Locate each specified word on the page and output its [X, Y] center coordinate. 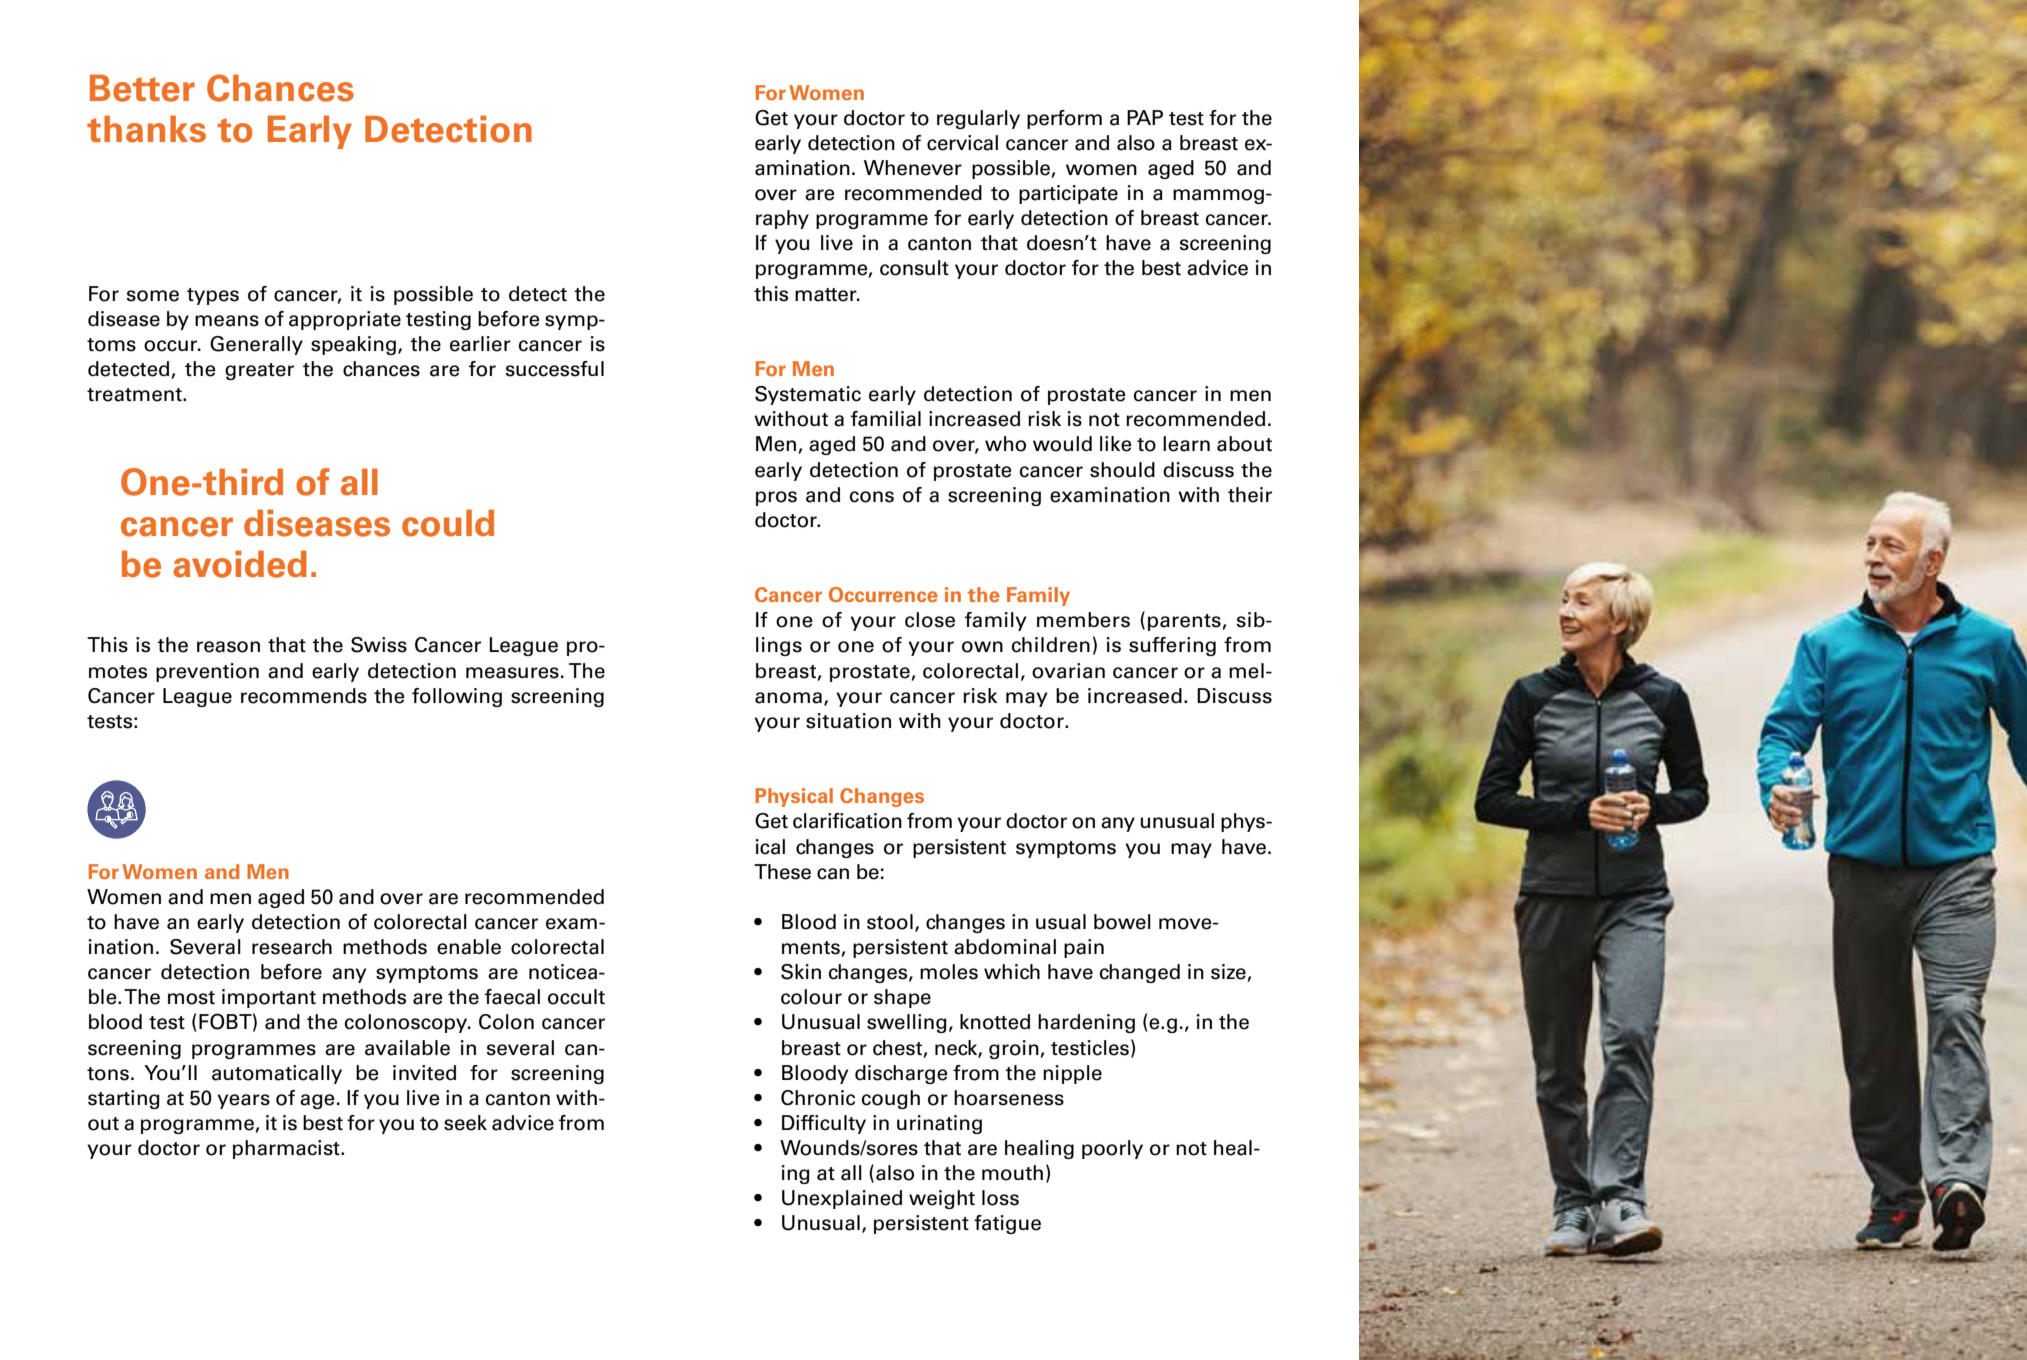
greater [259, 371]
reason [228, 647]
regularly [978, 119]
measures [512, 673]
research [292, 947]
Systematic [808, 395]
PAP [1145, 117]
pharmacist [287, 1149]
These [782, 872]
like [1115, 444]
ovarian [1068, 671]
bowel [1122, 922]
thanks [146, 129]
